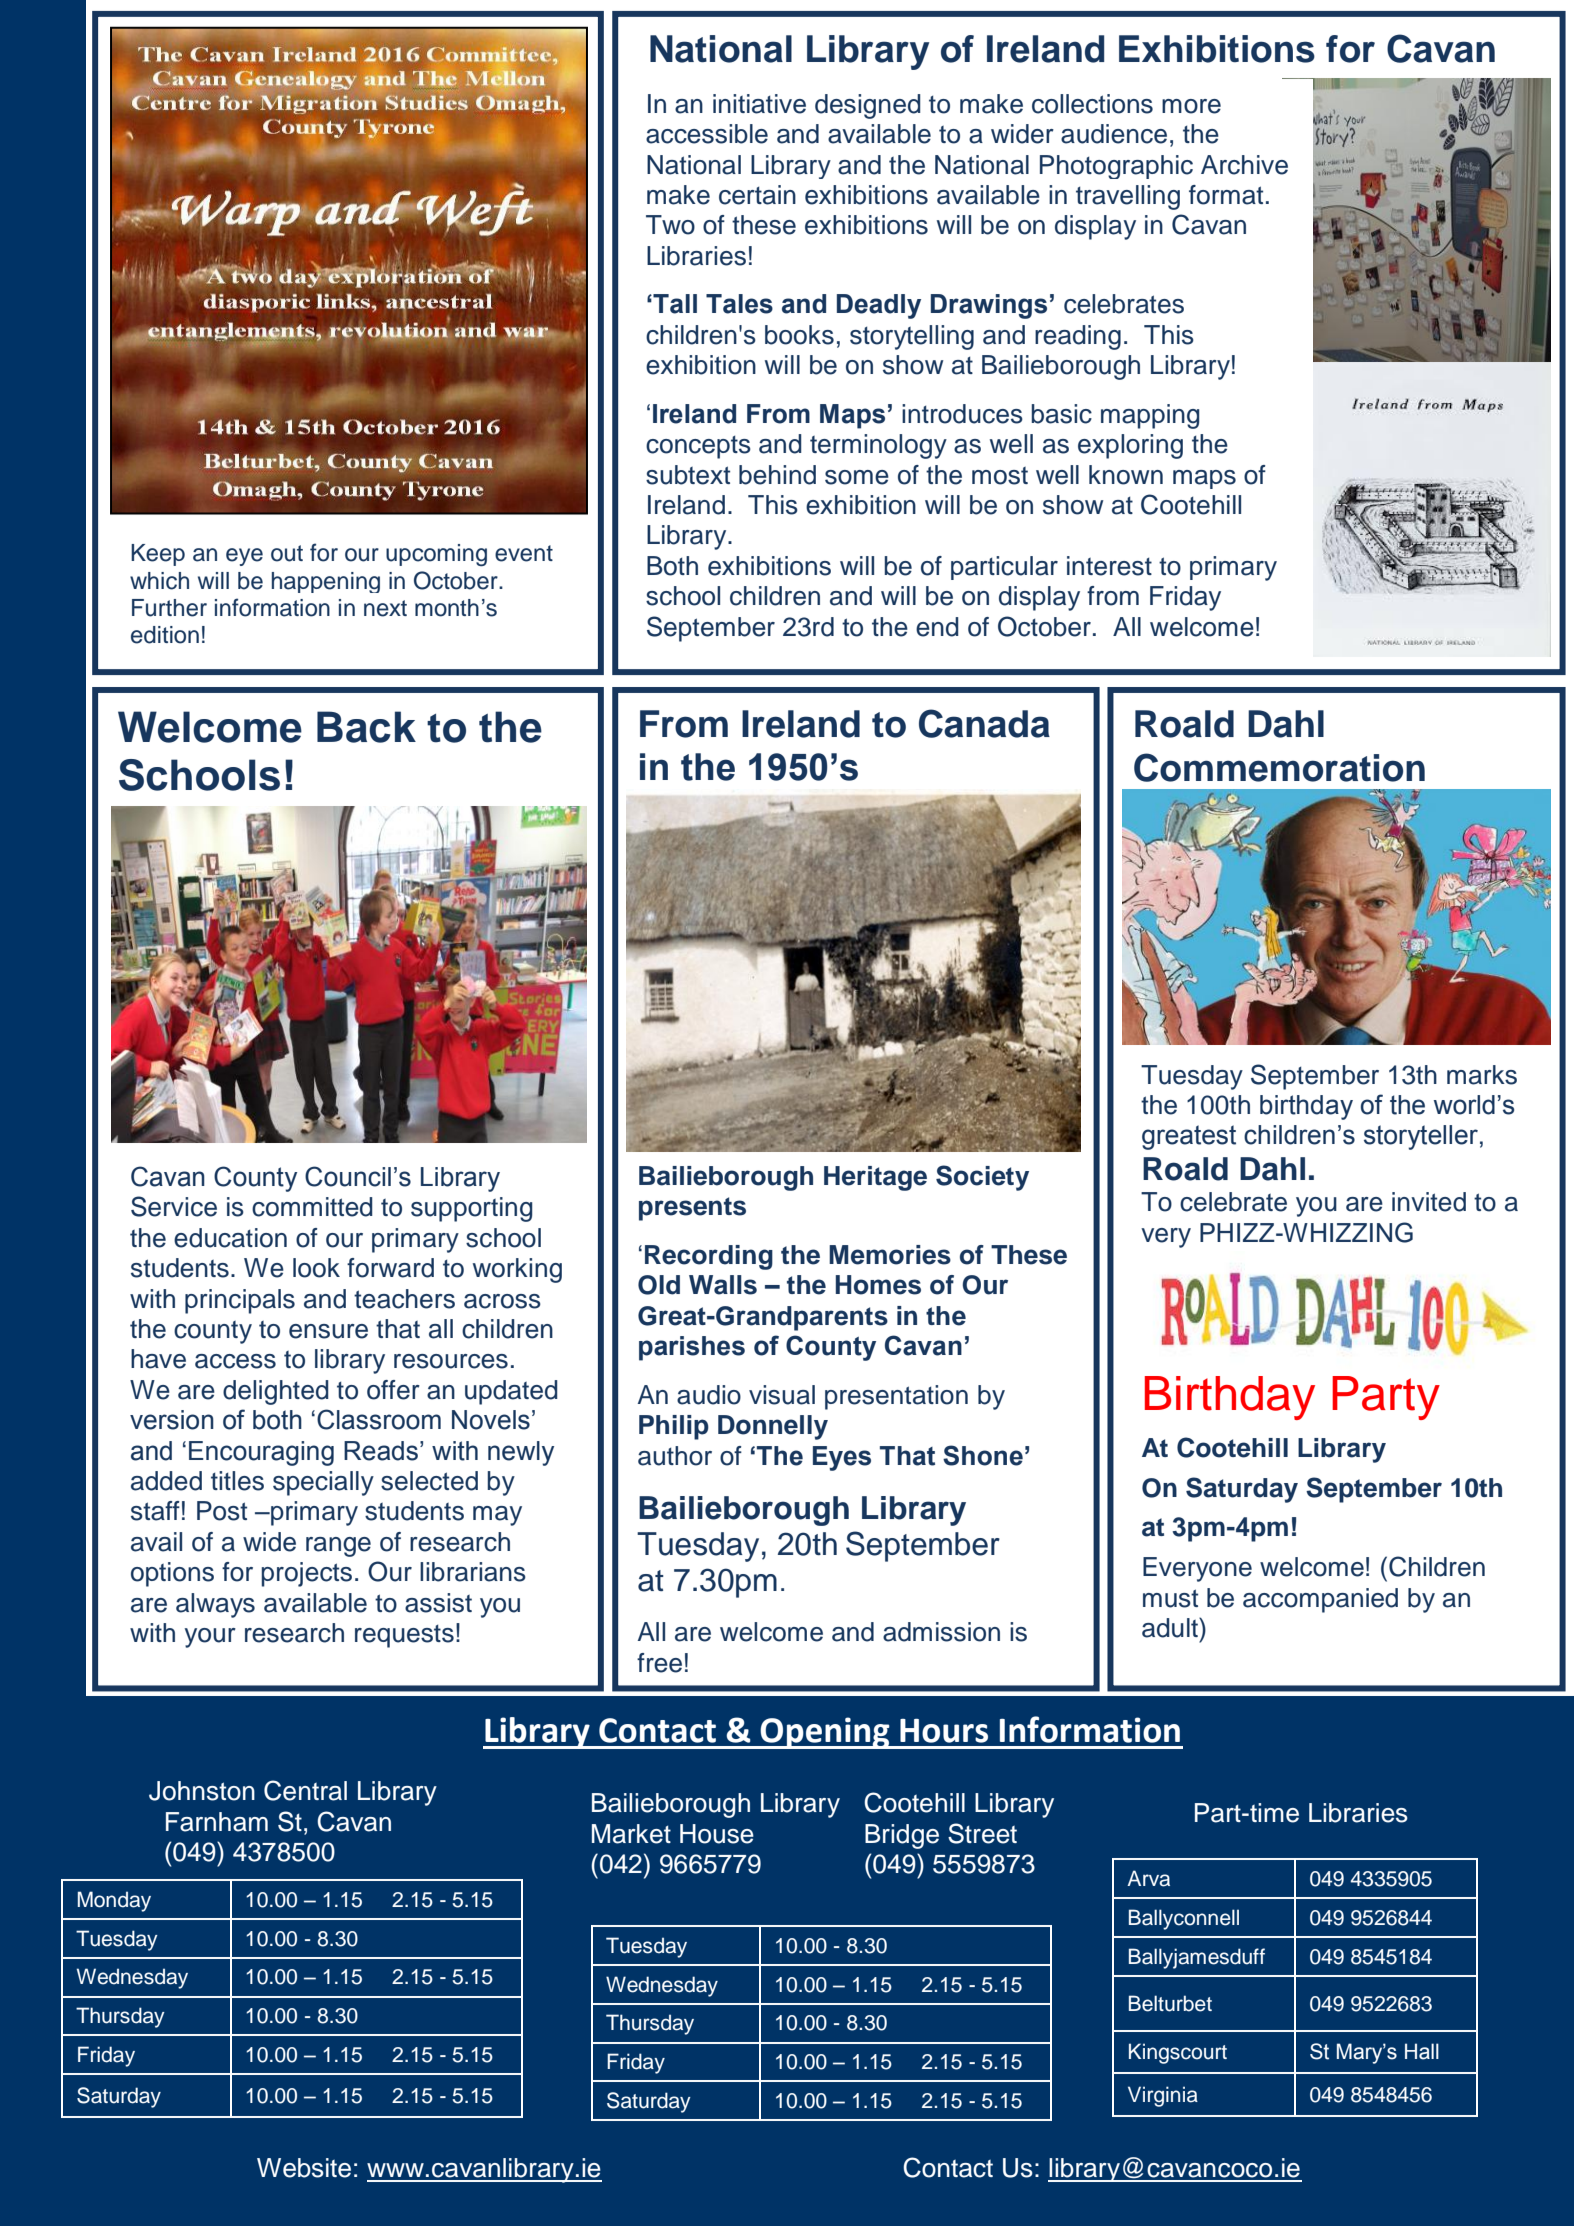 Image resolution: width=1574 pixels, height=2226 pixels. What do you see at coordinates (757, 195) in the screenshot?
I see `certain` at bounding box center [757, 195].
